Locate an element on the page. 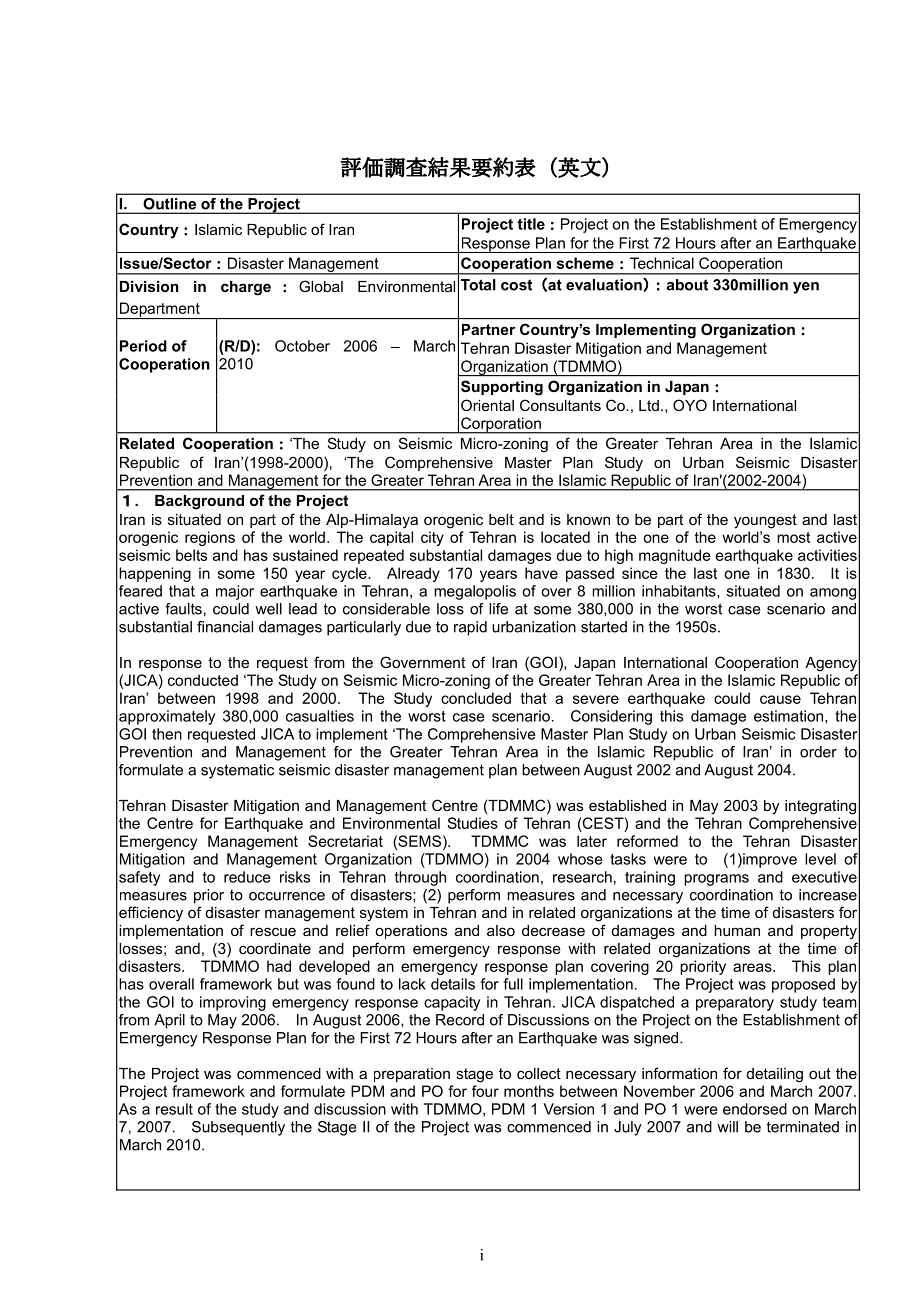 The image size is (924, 1308). charge is located at coordinates (246, 288).
